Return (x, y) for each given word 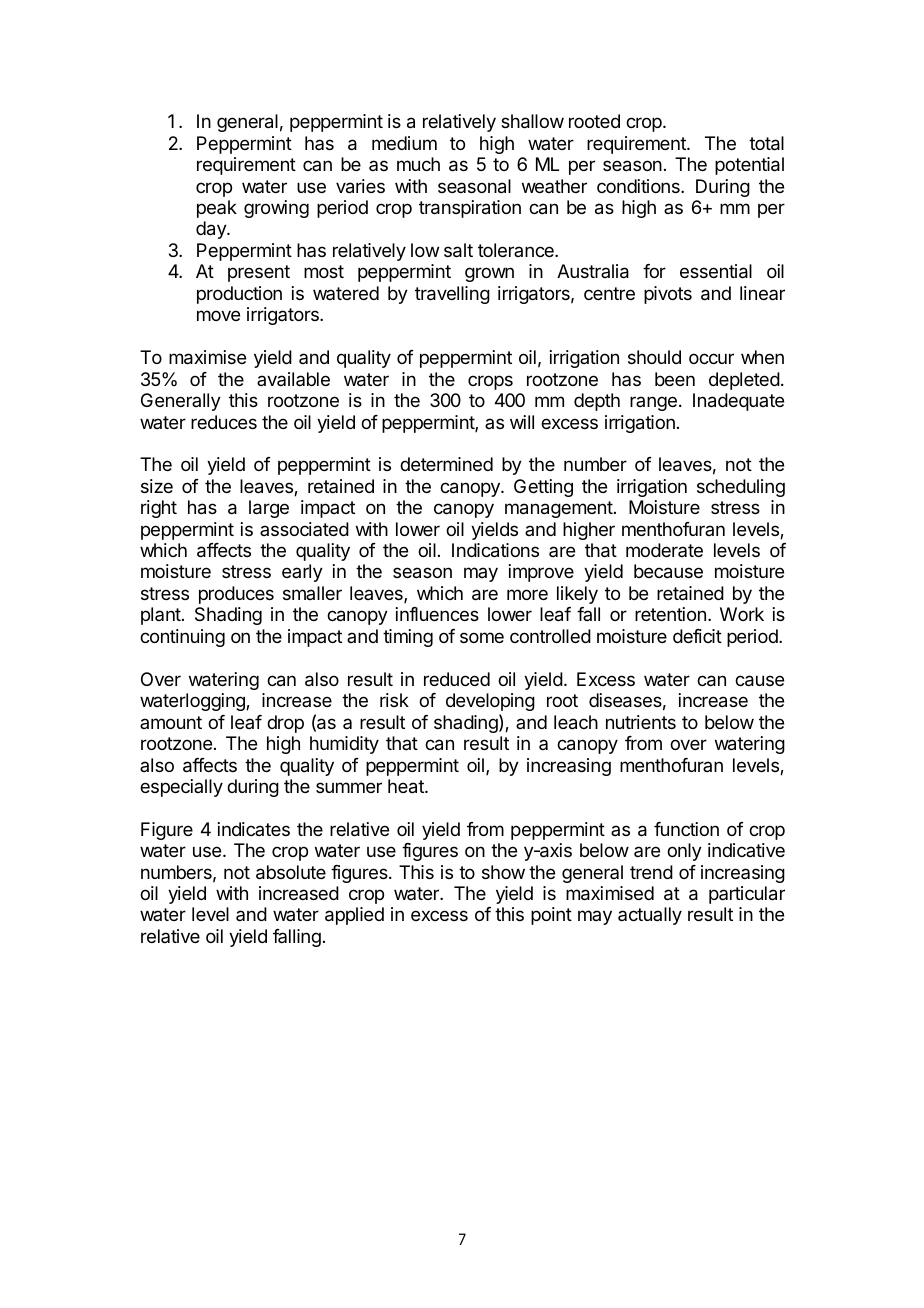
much (418, 164)
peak (217, 209)
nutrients (641, 722)
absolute (291, 872)
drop (285, 724)
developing (490, 702)
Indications (495, 550)
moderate (664, 550)
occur (711, 358)
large (269, 509)
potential (749, 166)
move (218, 315)
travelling (452, 295)
